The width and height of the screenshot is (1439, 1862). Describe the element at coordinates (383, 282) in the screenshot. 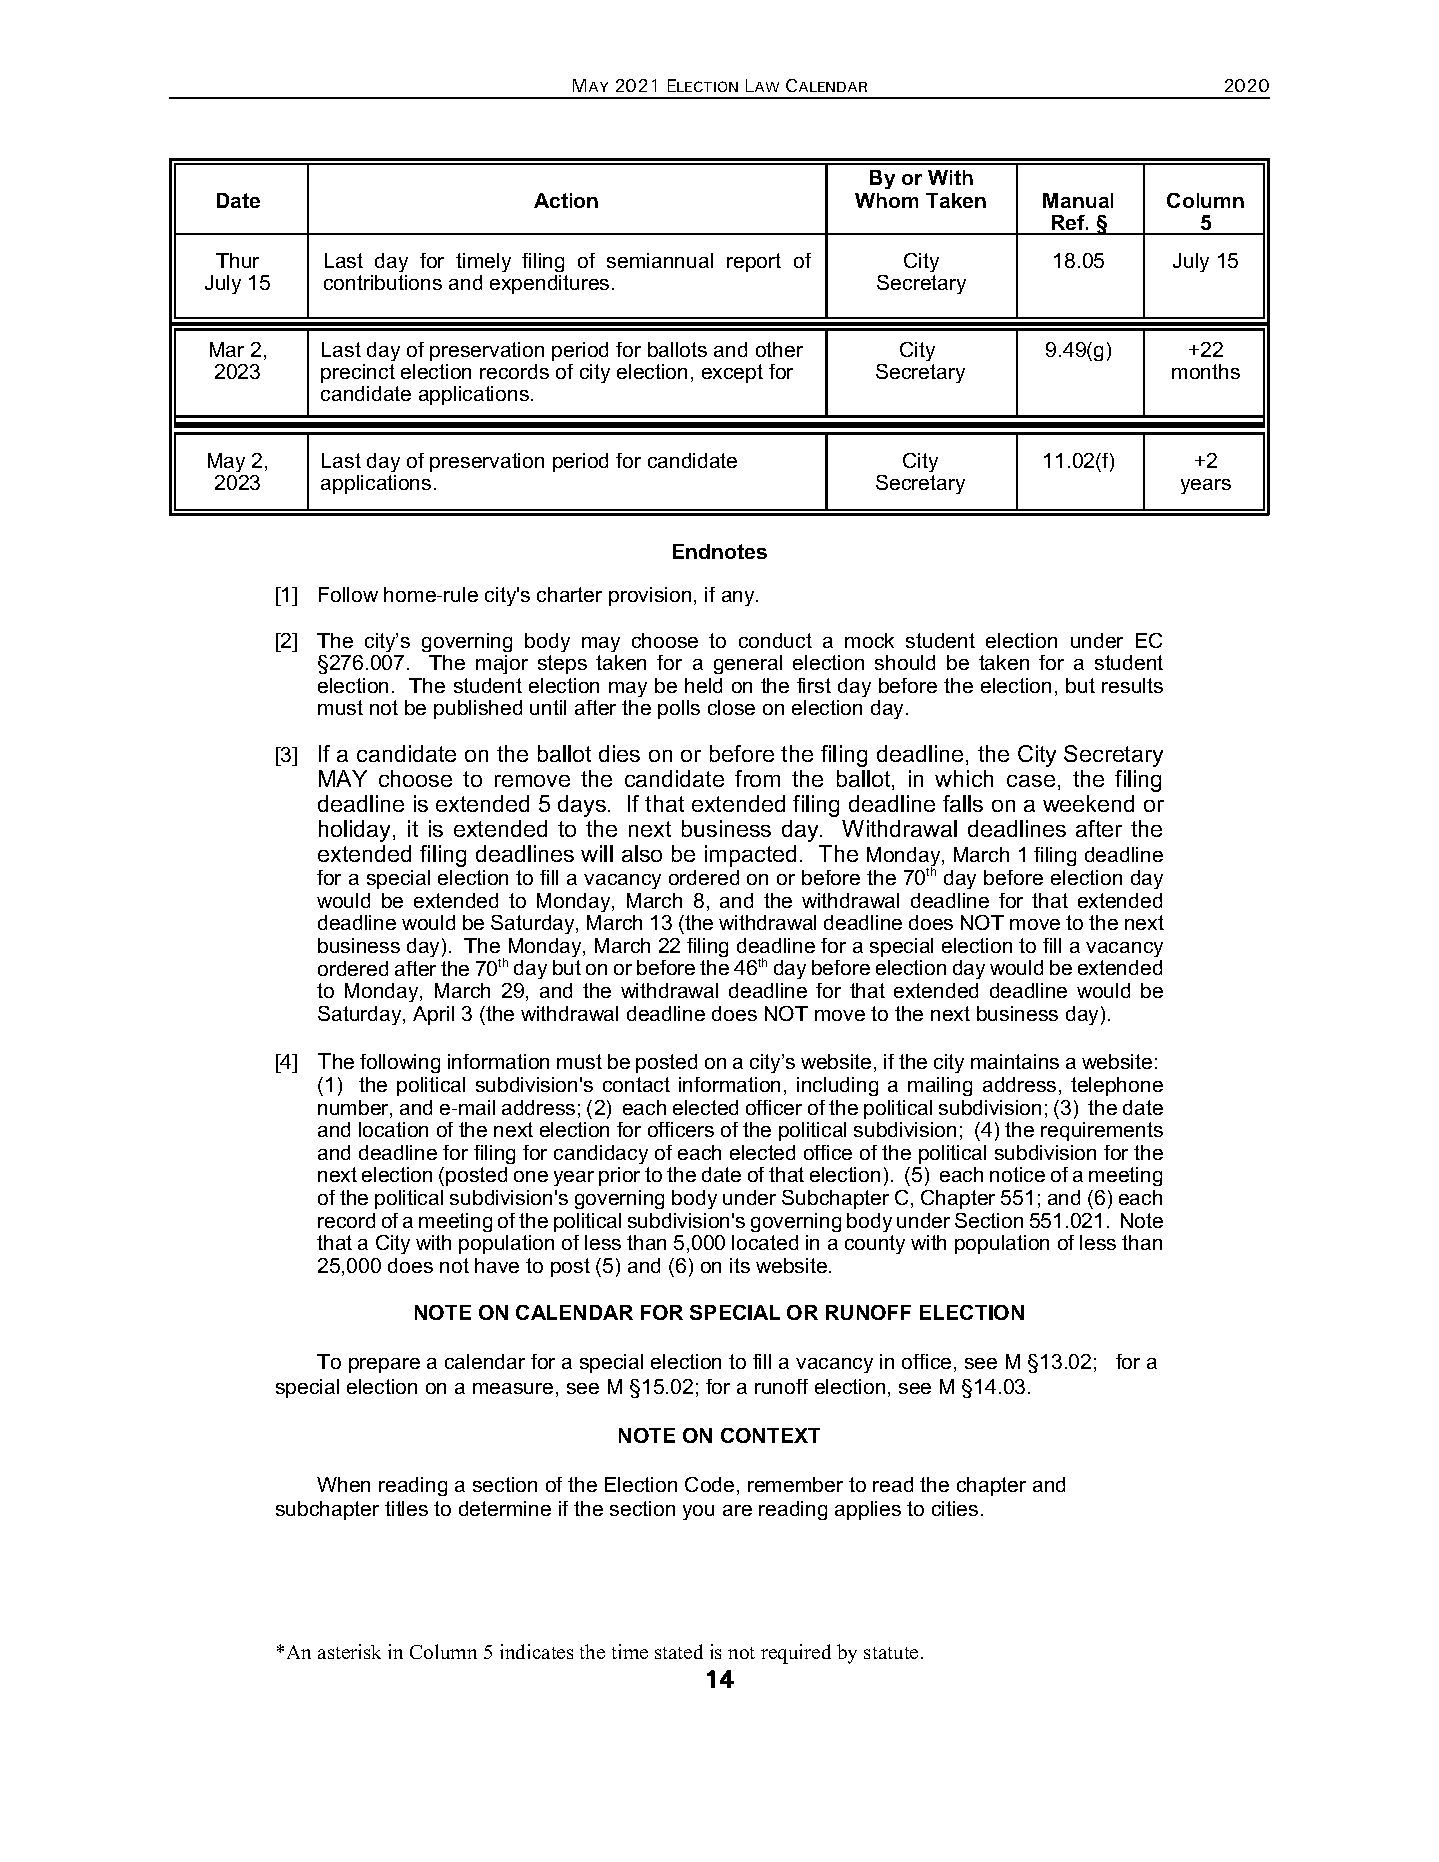

I see `contributions` at that location.
